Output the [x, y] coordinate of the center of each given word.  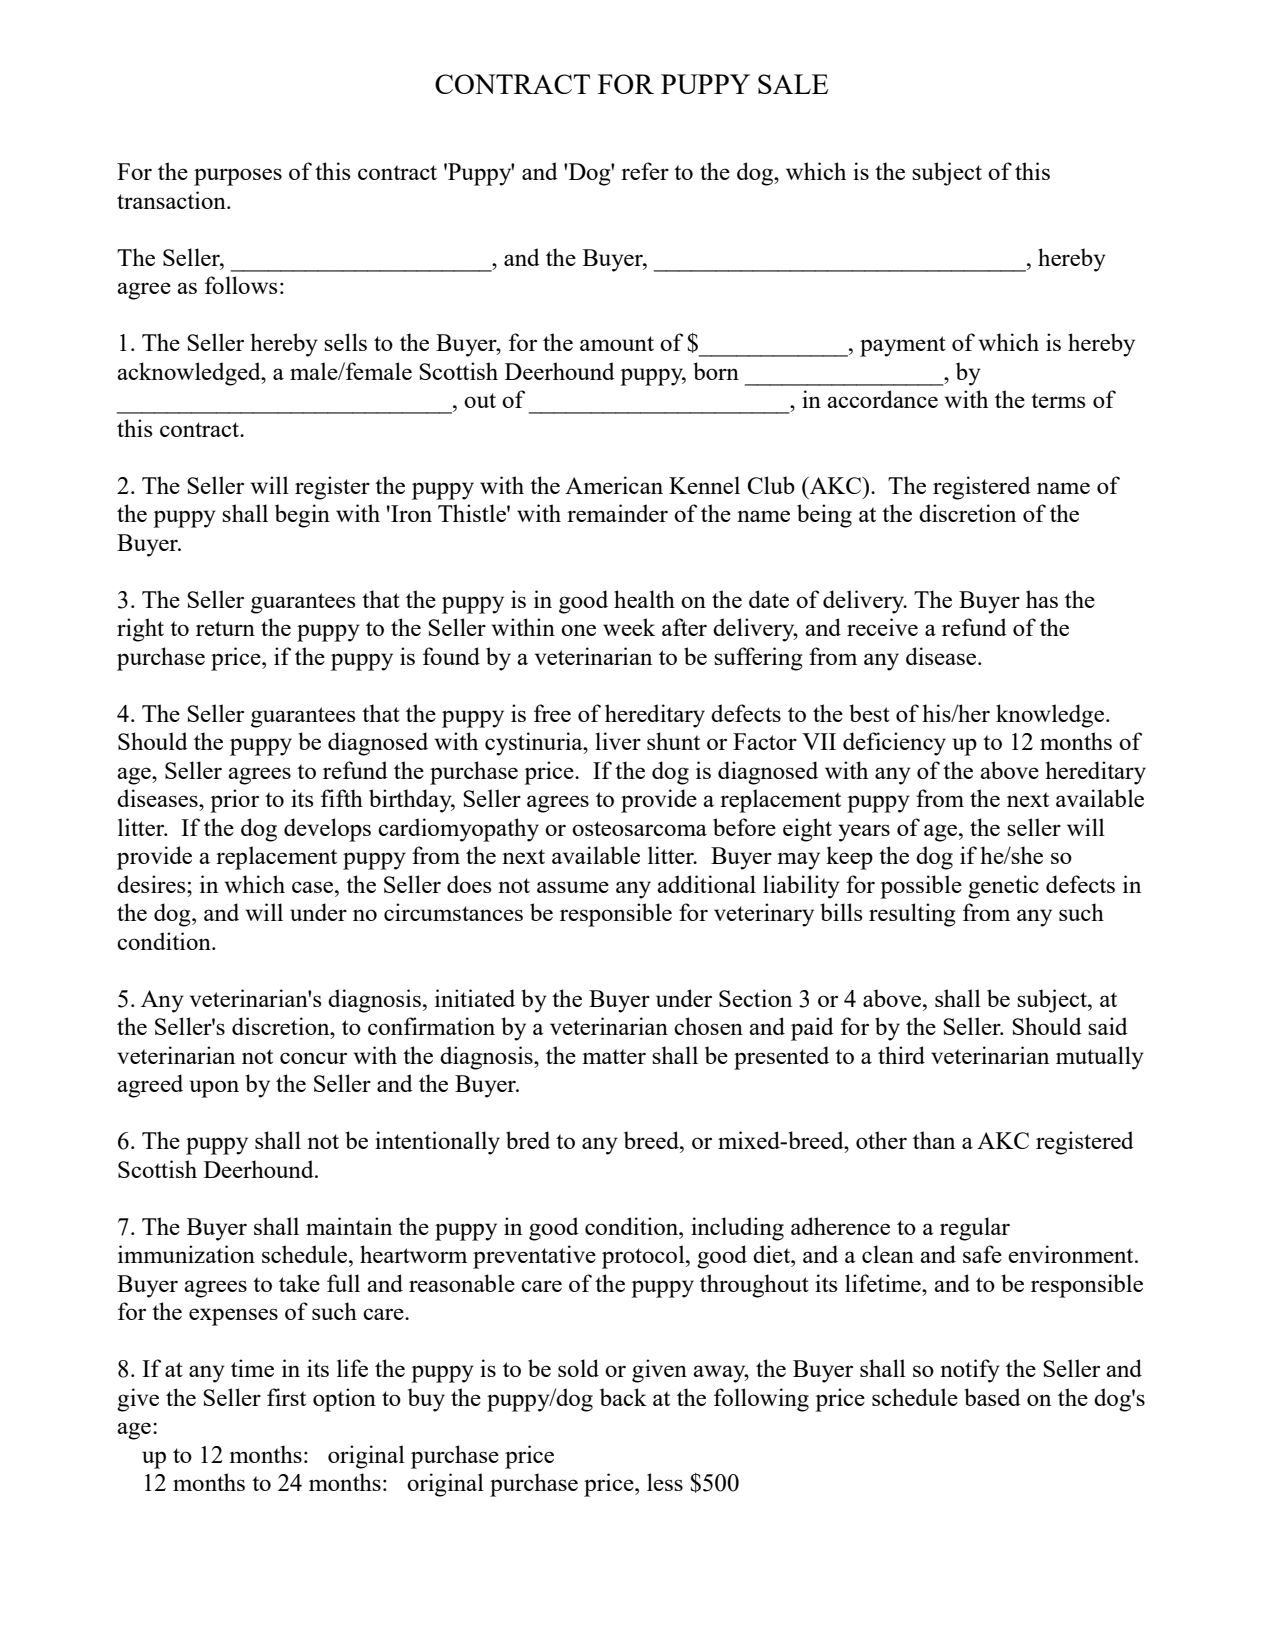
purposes [238, 177]
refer [645, 171]
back [623, 1397]
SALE [793, 84]
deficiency [894, 744]
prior [234, 801]
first [286, 1397]
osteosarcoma [639, 828]
